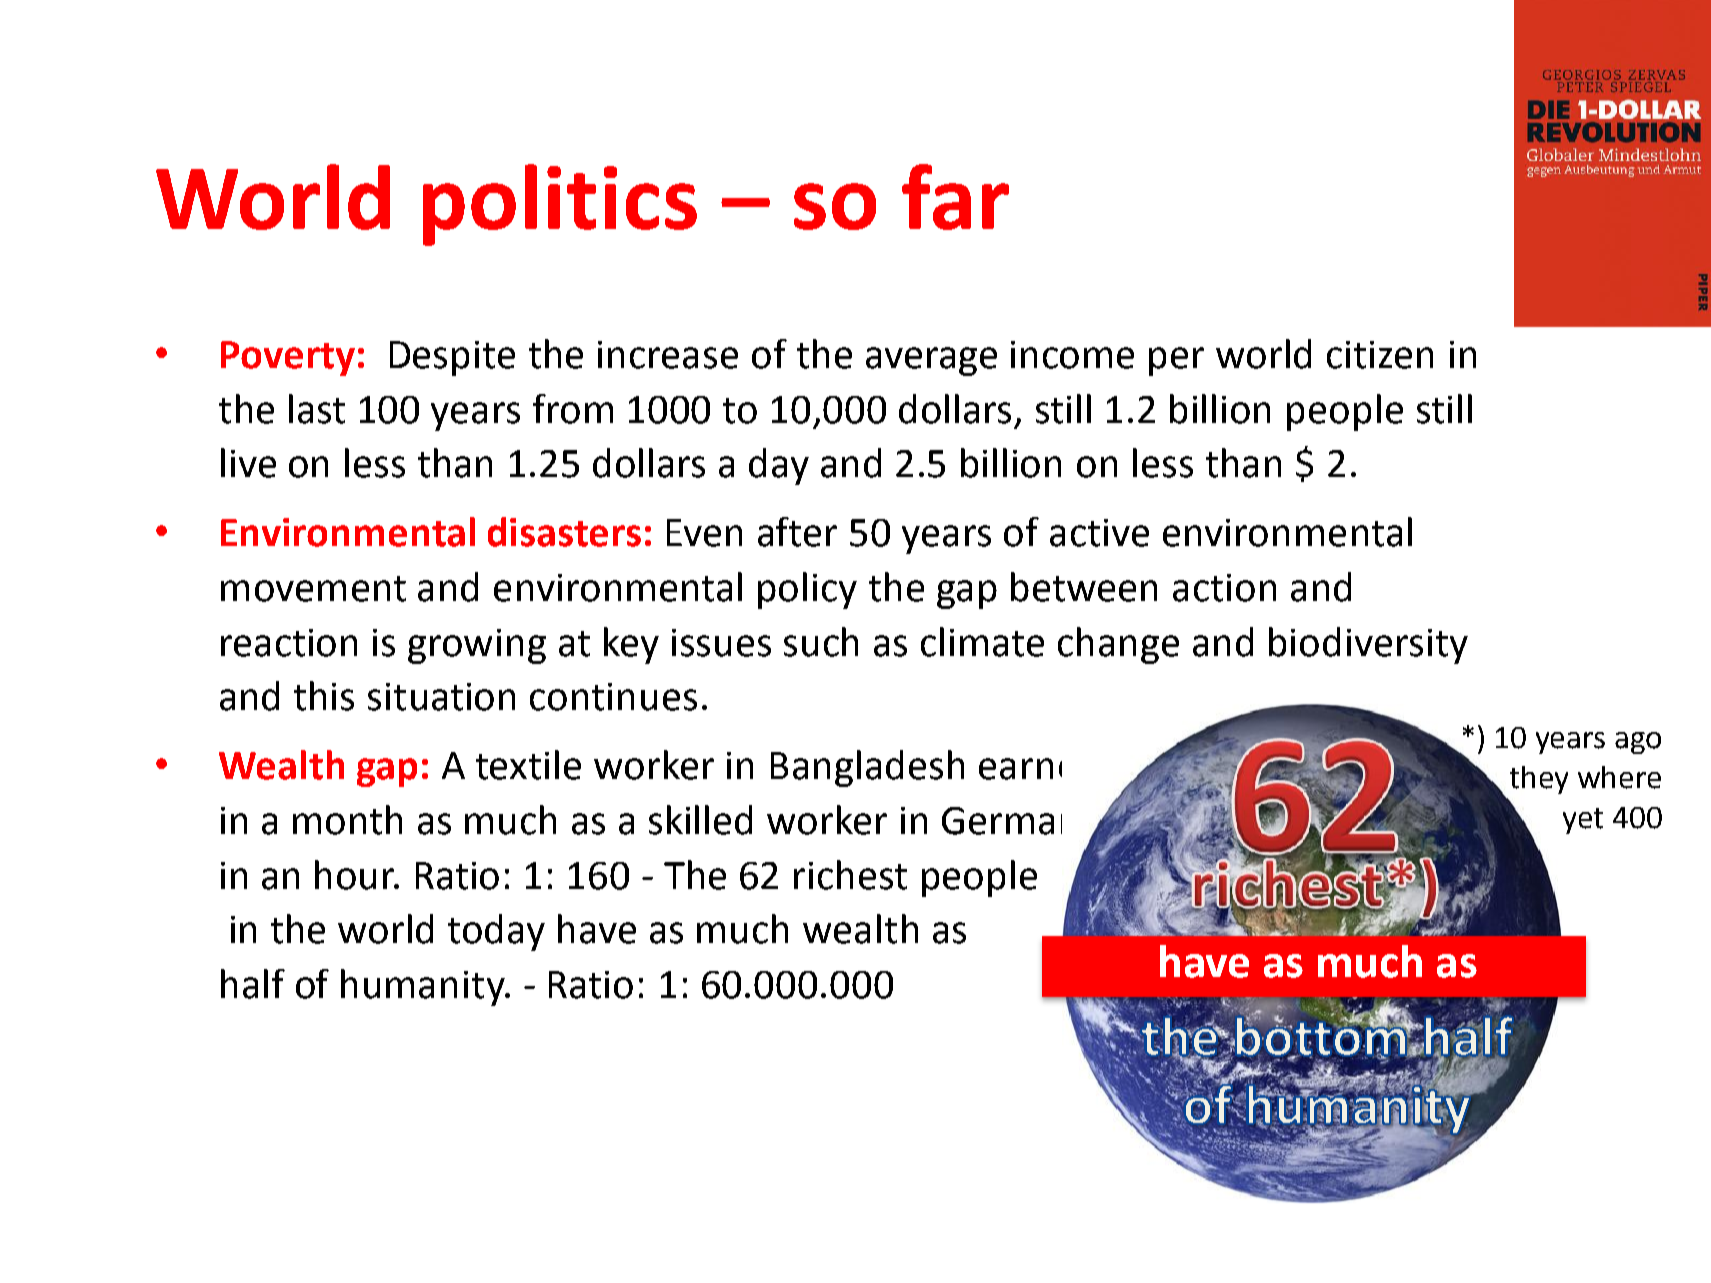 Image resolution: width=1711 pixels, height=1283 pixels. Describe the element at coordinates (560, 205) in the page. I see `politics` at that location.
